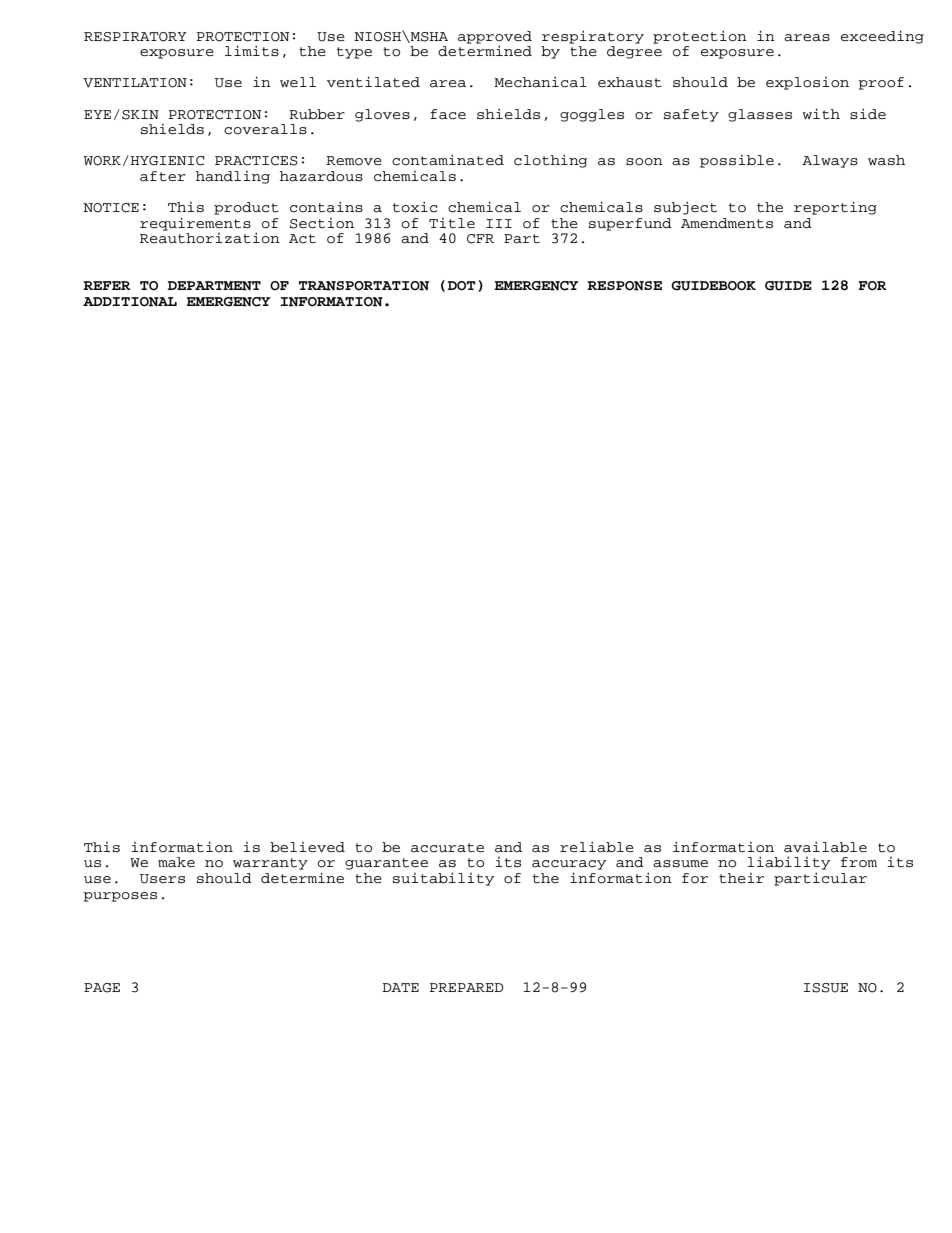 This document has width=952, height=1233. What do you see at coordinates (495, 37) in the document?
I see `approved` at bounding box center [495, 37].
